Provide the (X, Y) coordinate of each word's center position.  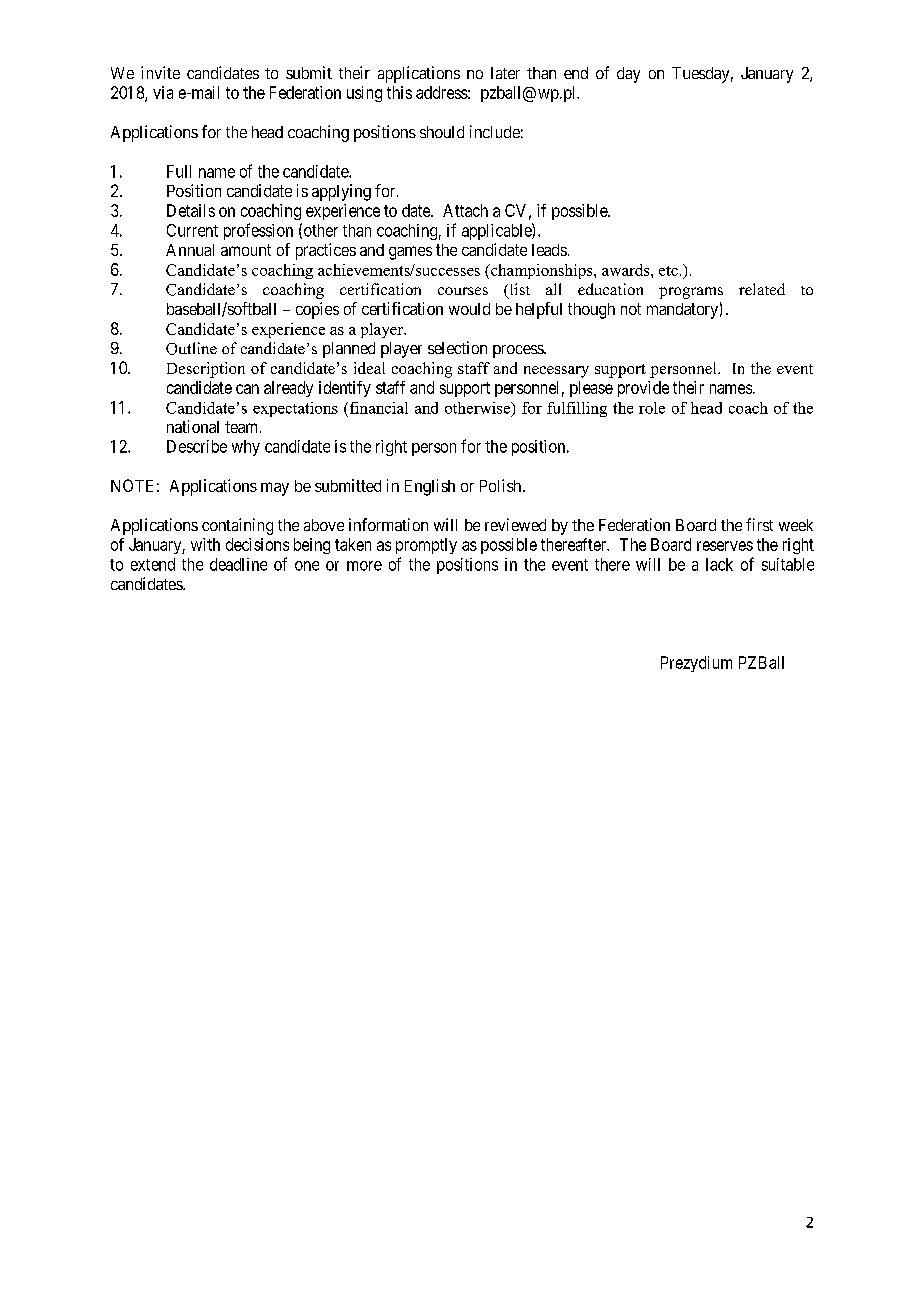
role (652, 408)
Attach (465, 210)
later (505, 73)
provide (643, 389)
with (205, 544)
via (163, 92)
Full (179, 171)
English (430, 487)
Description (206, 370)
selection (457, 347)
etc (668, 271)
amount (246, 250)
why (246, 448)
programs (691, 293)
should (442, 132)
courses (463, 291)
